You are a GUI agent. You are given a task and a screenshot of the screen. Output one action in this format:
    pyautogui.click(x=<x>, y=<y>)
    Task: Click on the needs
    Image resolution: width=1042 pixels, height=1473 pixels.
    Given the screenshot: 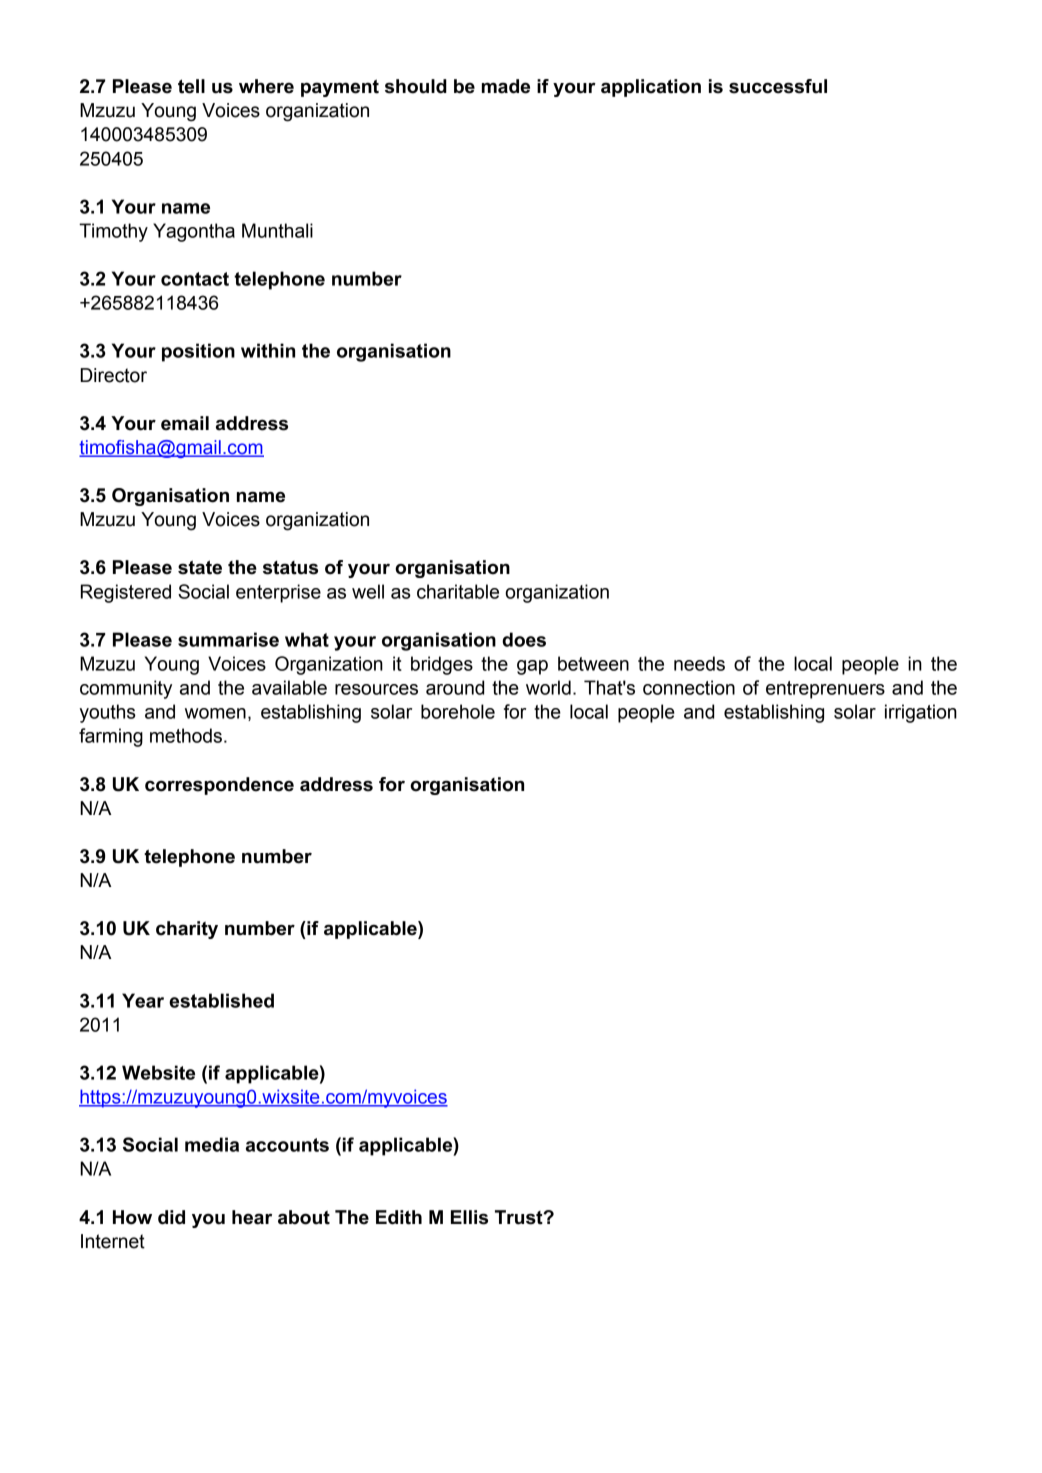 What is the action you would take?
    pyautogui.click(x=699, y=663)
